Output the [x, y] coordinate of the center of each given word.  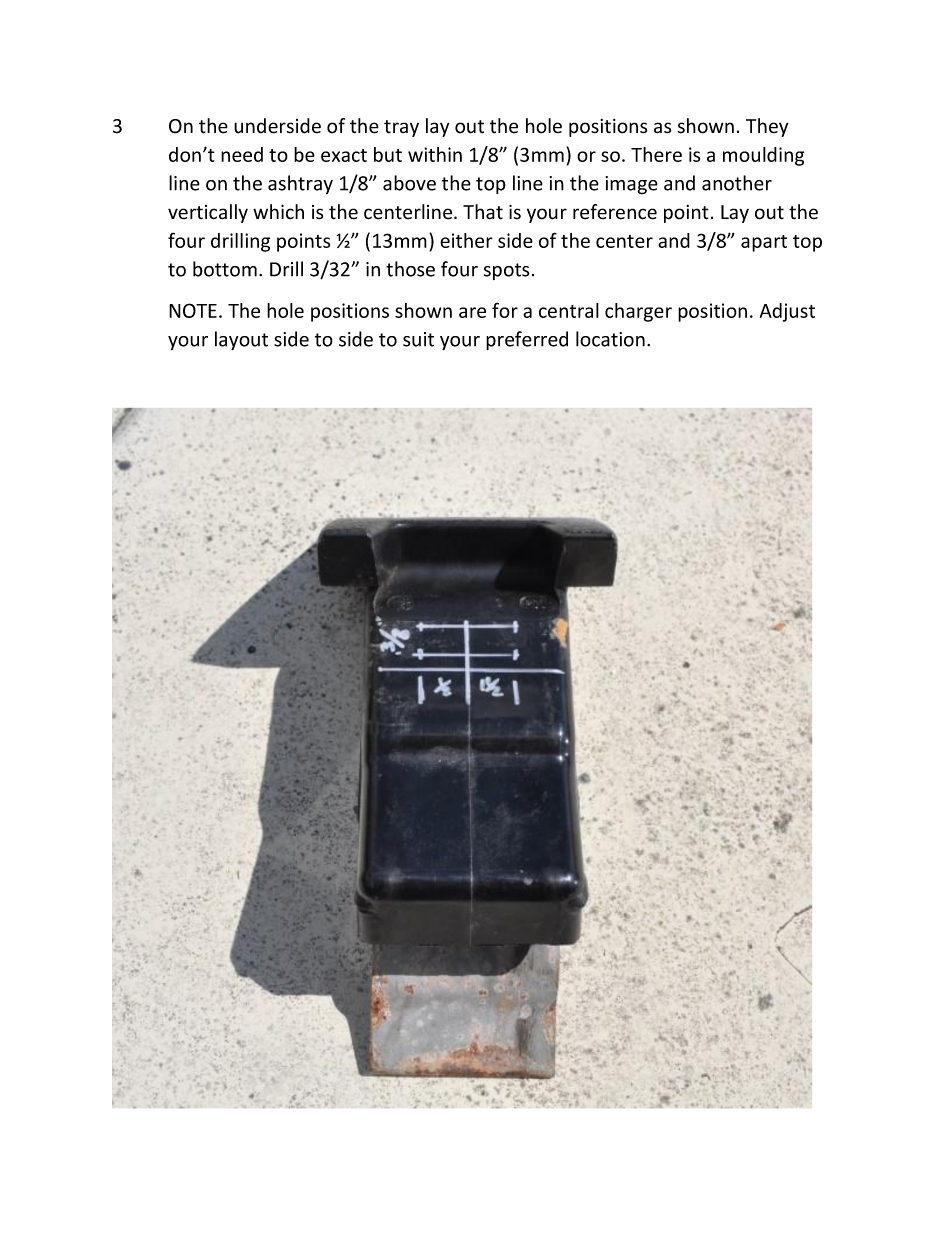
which [278, 212]
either [466, 240]
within [435, 154]
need [242, 154]
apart [764, 243]
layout [241, 340]
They [767, 127]
